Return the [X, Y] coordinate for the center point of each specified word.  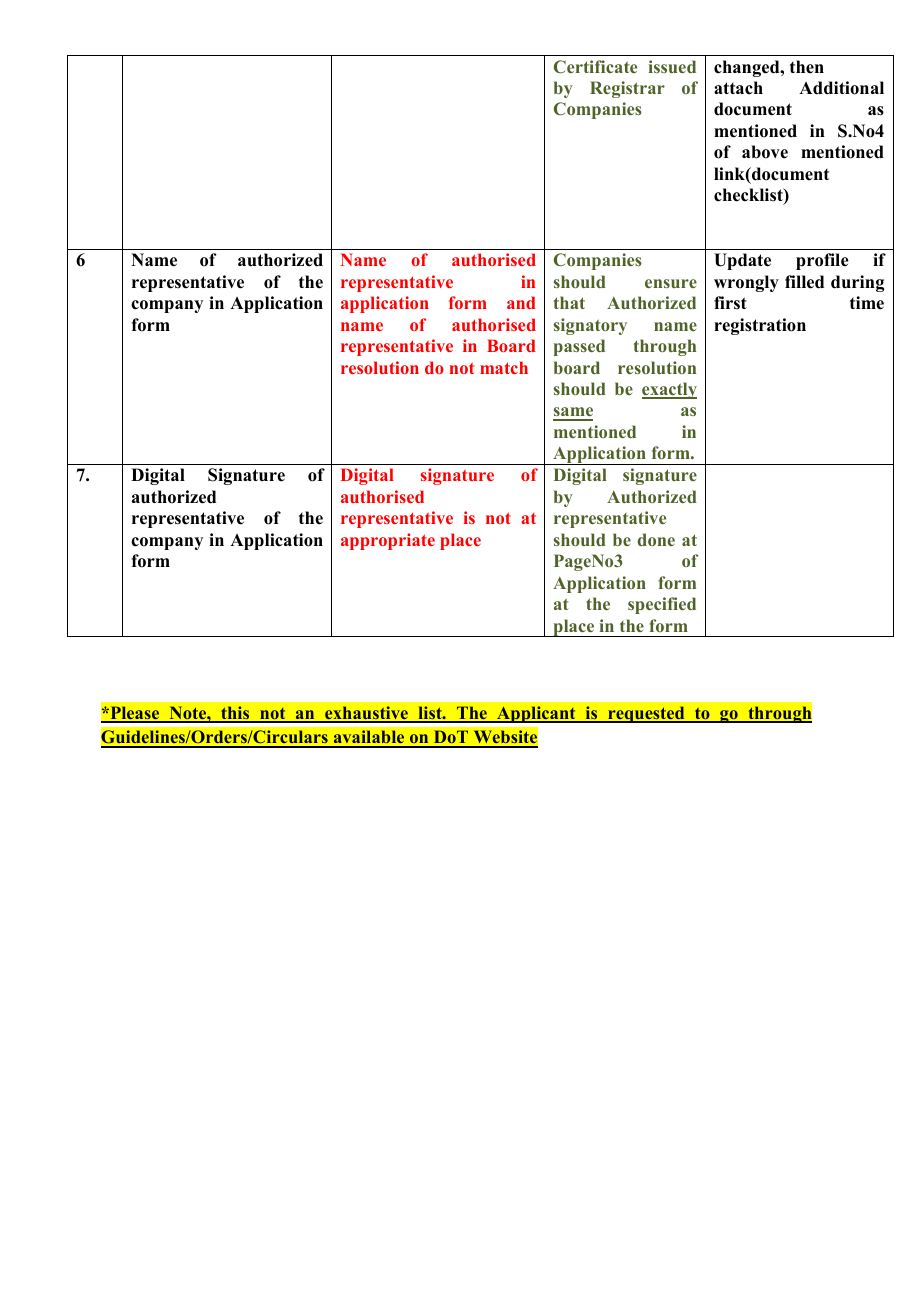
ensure [671, 283]
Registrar [627, 89]
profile [822, 261]
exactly [669, 390]
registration [760, 326]
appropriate [388, 541]
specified [662, 605]
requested [646, 714]
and [521, 302]
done [656, 539]
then [807, 67]
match [504, 367]
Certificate [595, 66]
